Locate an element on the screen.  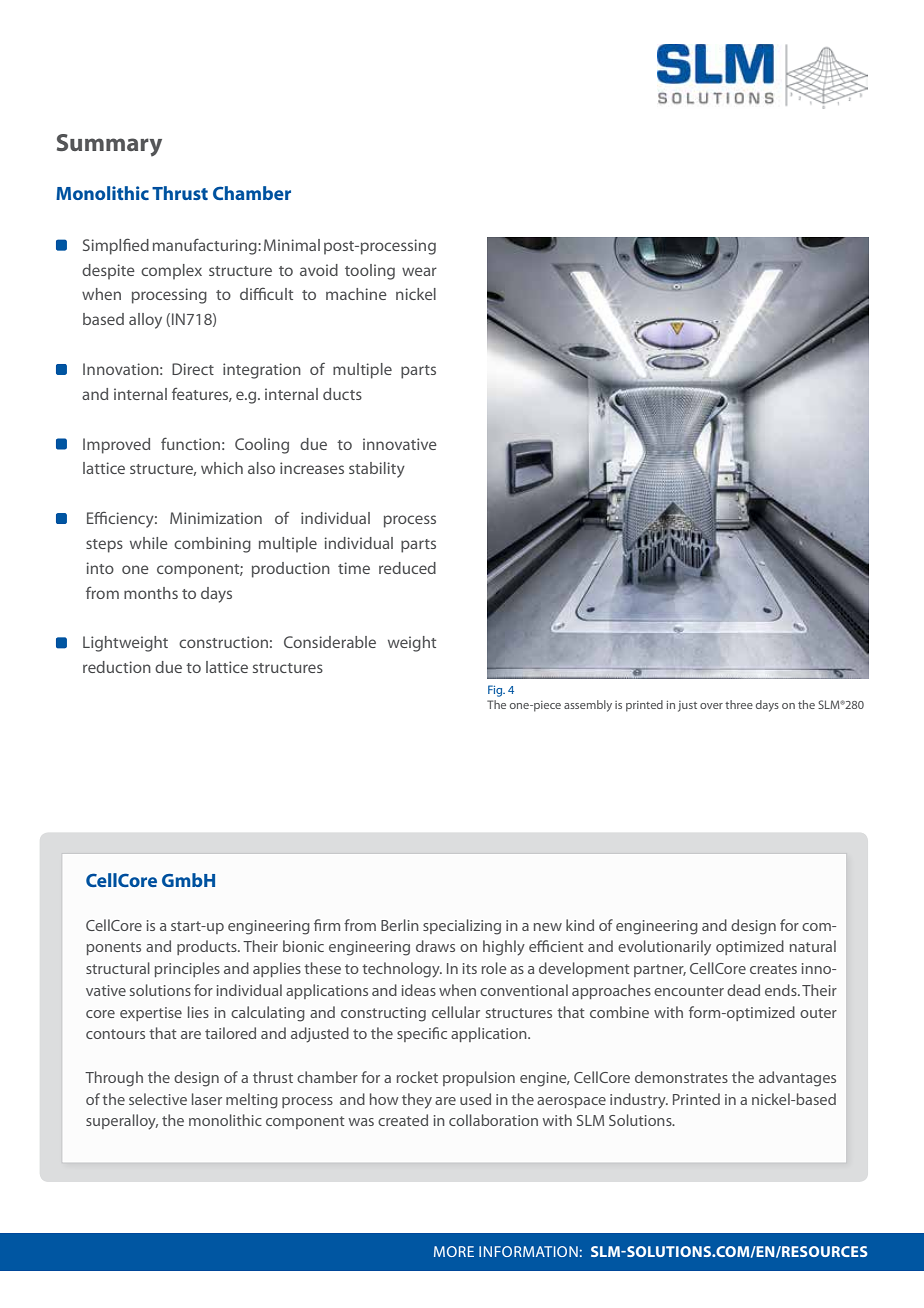
MORE is located at coordinates (454, 1251).
